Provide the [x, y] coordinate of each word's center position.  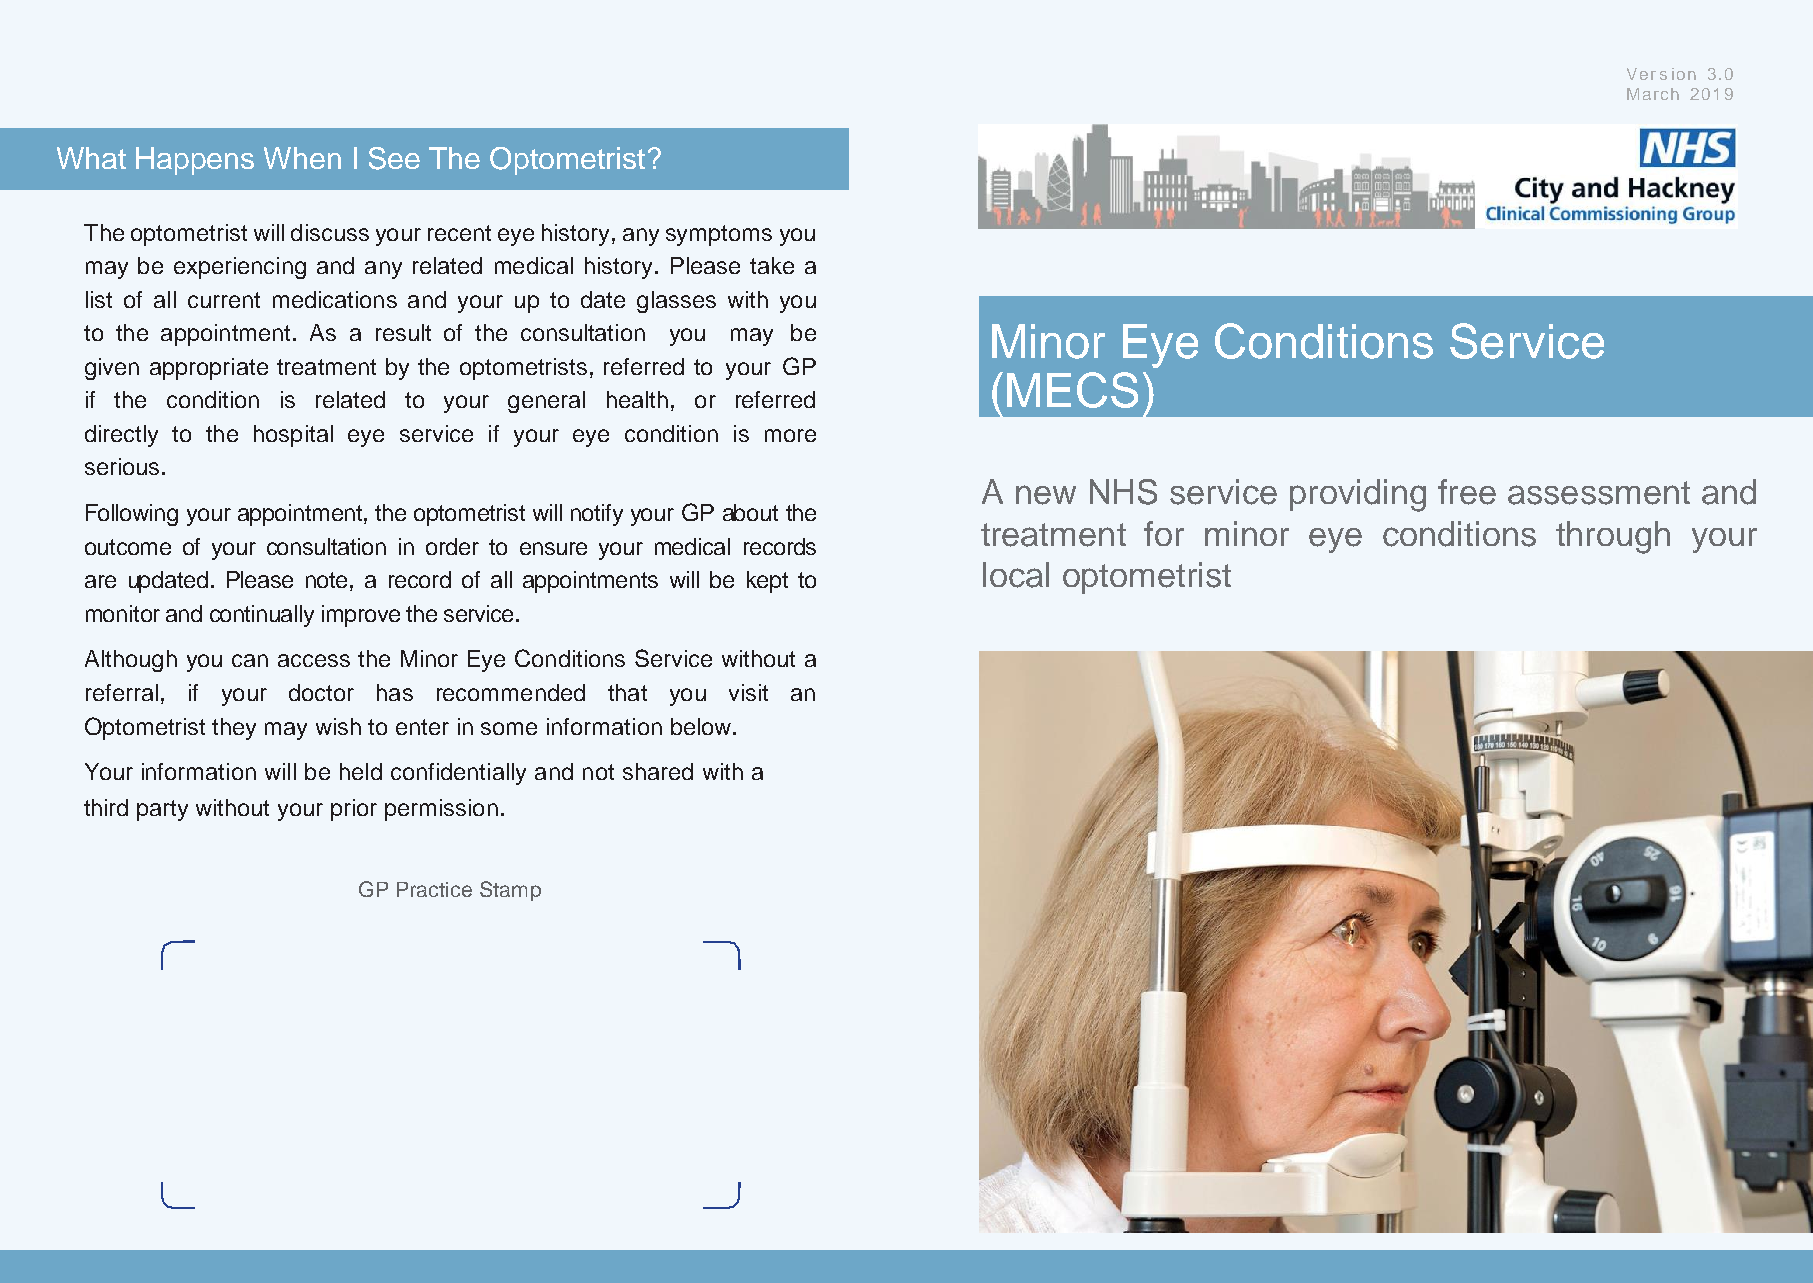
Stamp [510, 891]
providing [1358, 495]
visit [748, 692]
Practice [434, 889]
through [1613, 537]
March [1653, 94]
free [1467, 492]
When [302, 158]
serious [122, 466]
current [224, 300]
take [772, 265]
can [250, 660]
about [750, 512]
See [394, 158]
